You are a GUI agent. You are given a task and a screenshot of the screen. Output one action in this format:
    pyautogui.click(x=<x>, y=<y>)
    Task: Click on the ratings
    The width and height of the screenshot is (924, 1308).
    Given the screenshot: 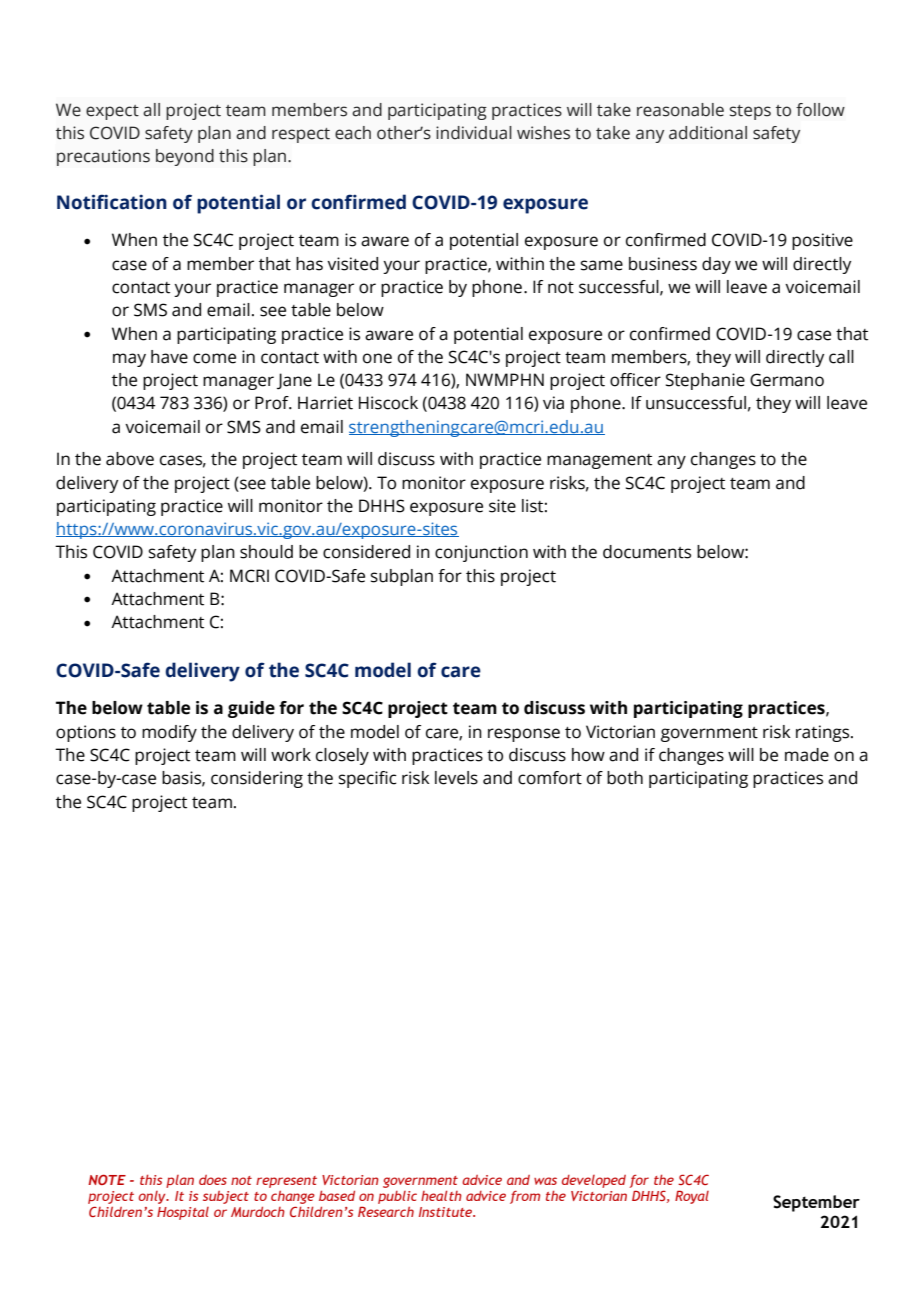 What is the action you would take?
    pyautogui.click(x=824, y=733)
